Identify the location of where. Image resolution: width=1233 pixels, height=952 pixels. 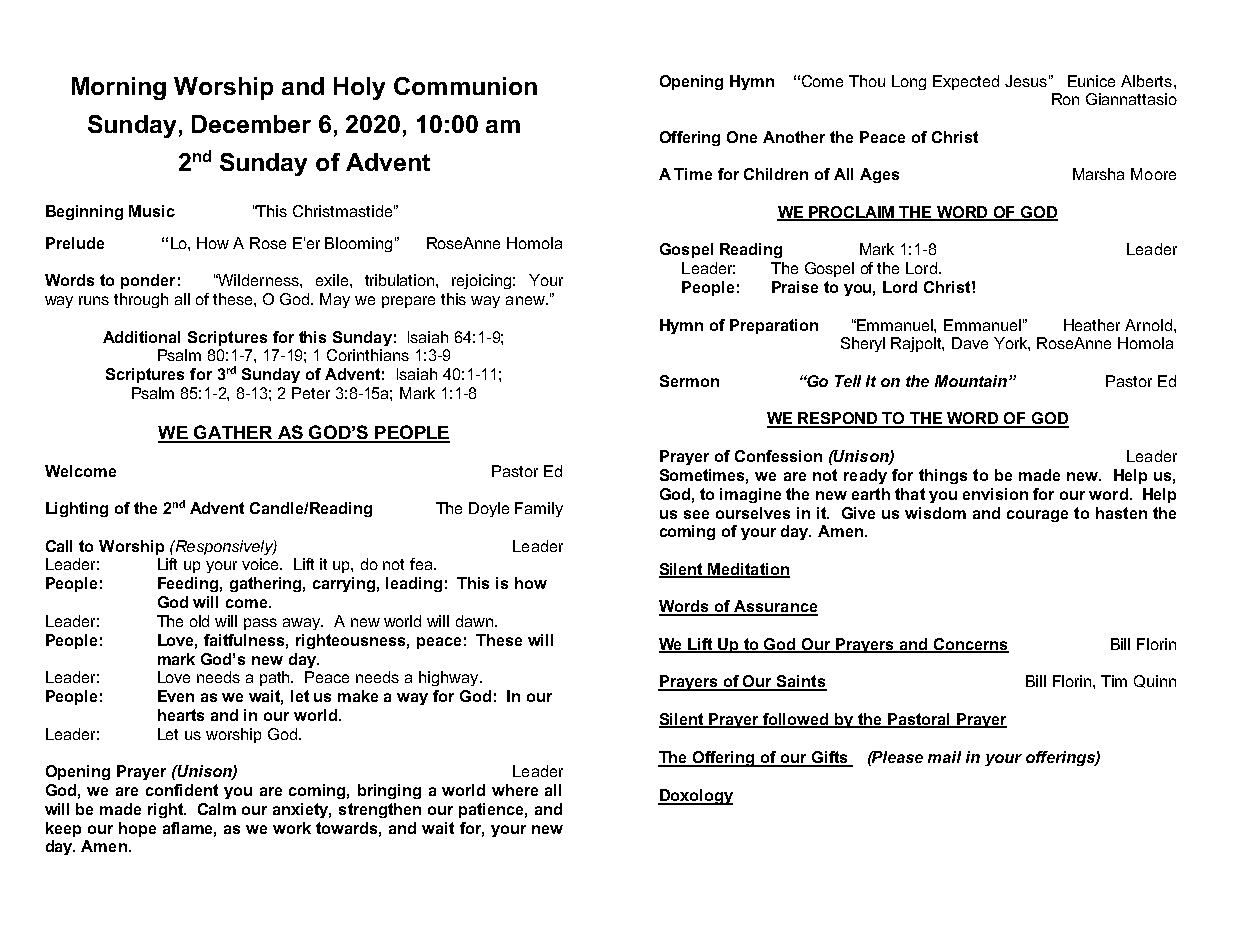
(515, 790).
